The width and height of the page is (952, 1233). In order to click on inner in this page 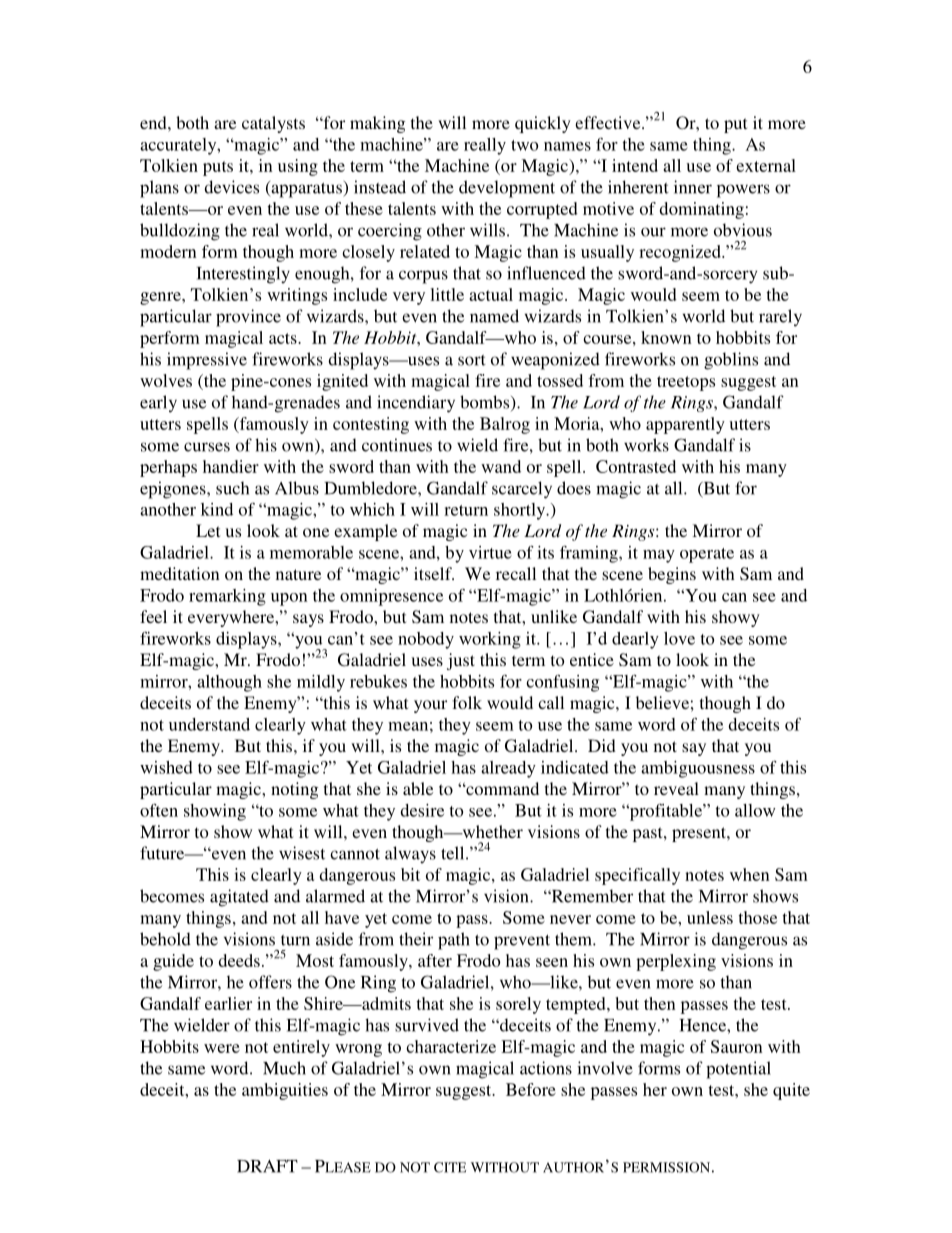, I will do `click(693, 187)`.
